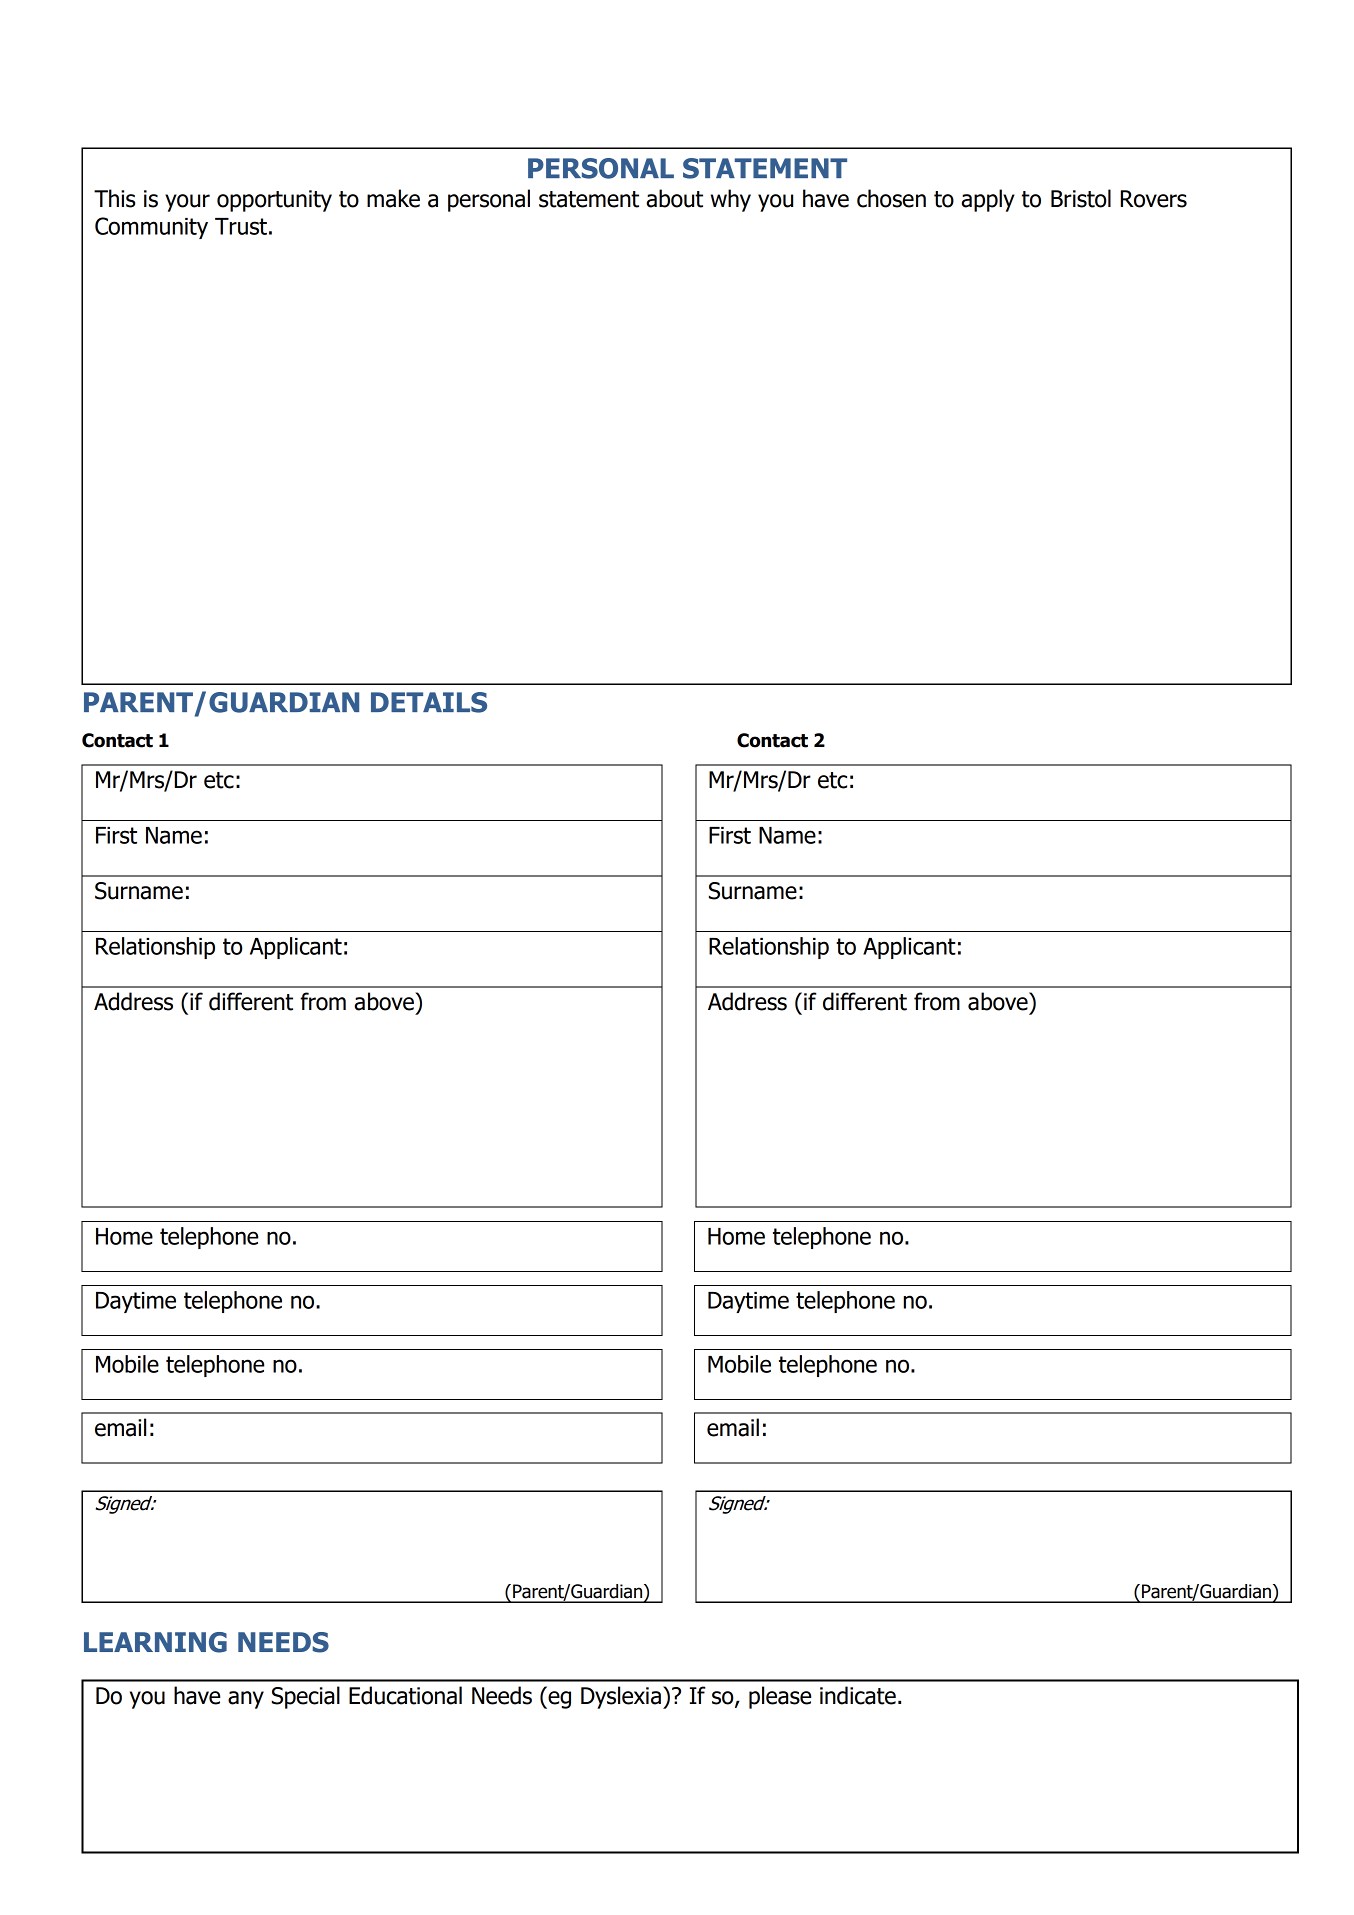 Image resolution: width=1354 pixels, height=1915 pixels. What do you see at coordinates (858, 1695) in the page?
I see `indicate` at bounding box center [858, 1695].
